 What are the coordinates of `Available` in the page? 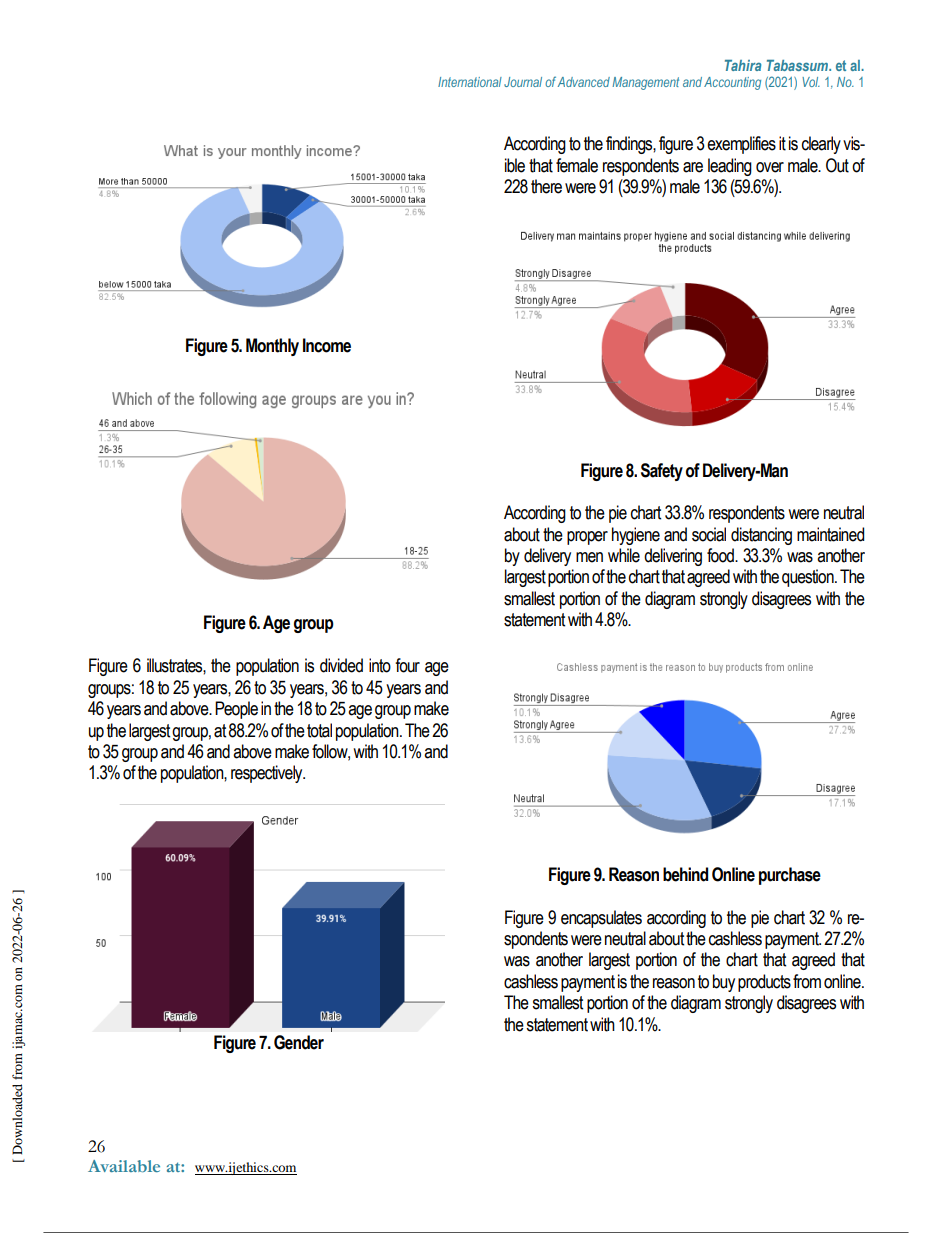 It's located at (124, 1166).
